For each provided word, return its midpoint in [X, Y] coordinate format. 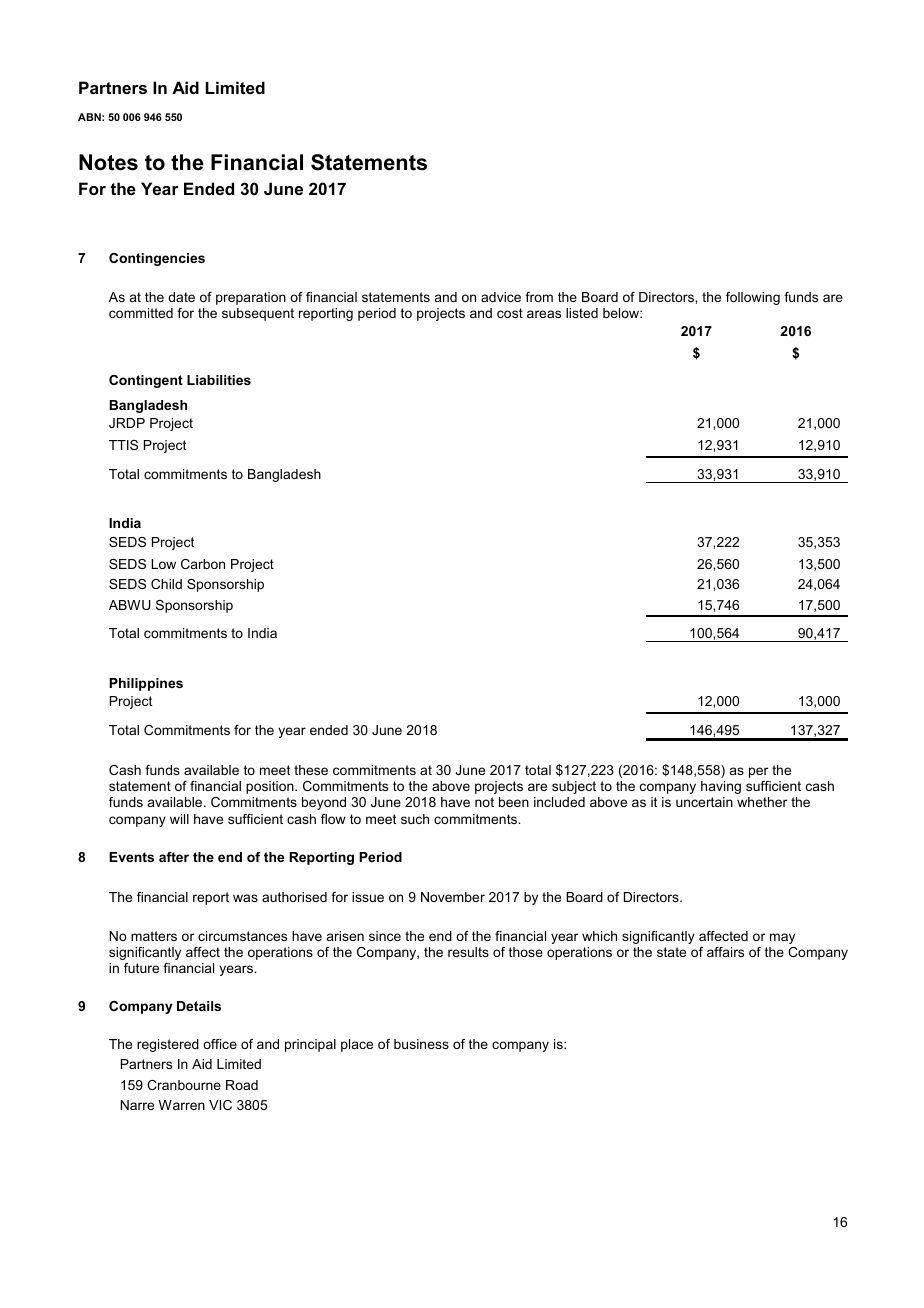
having [721, 787]
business [421, 1044]
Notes [108, 162]
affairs [725, 952]
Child [166, 584]
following [753, 298]
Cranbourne [184, 1085]
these [311, 770]
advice [501, 297]
